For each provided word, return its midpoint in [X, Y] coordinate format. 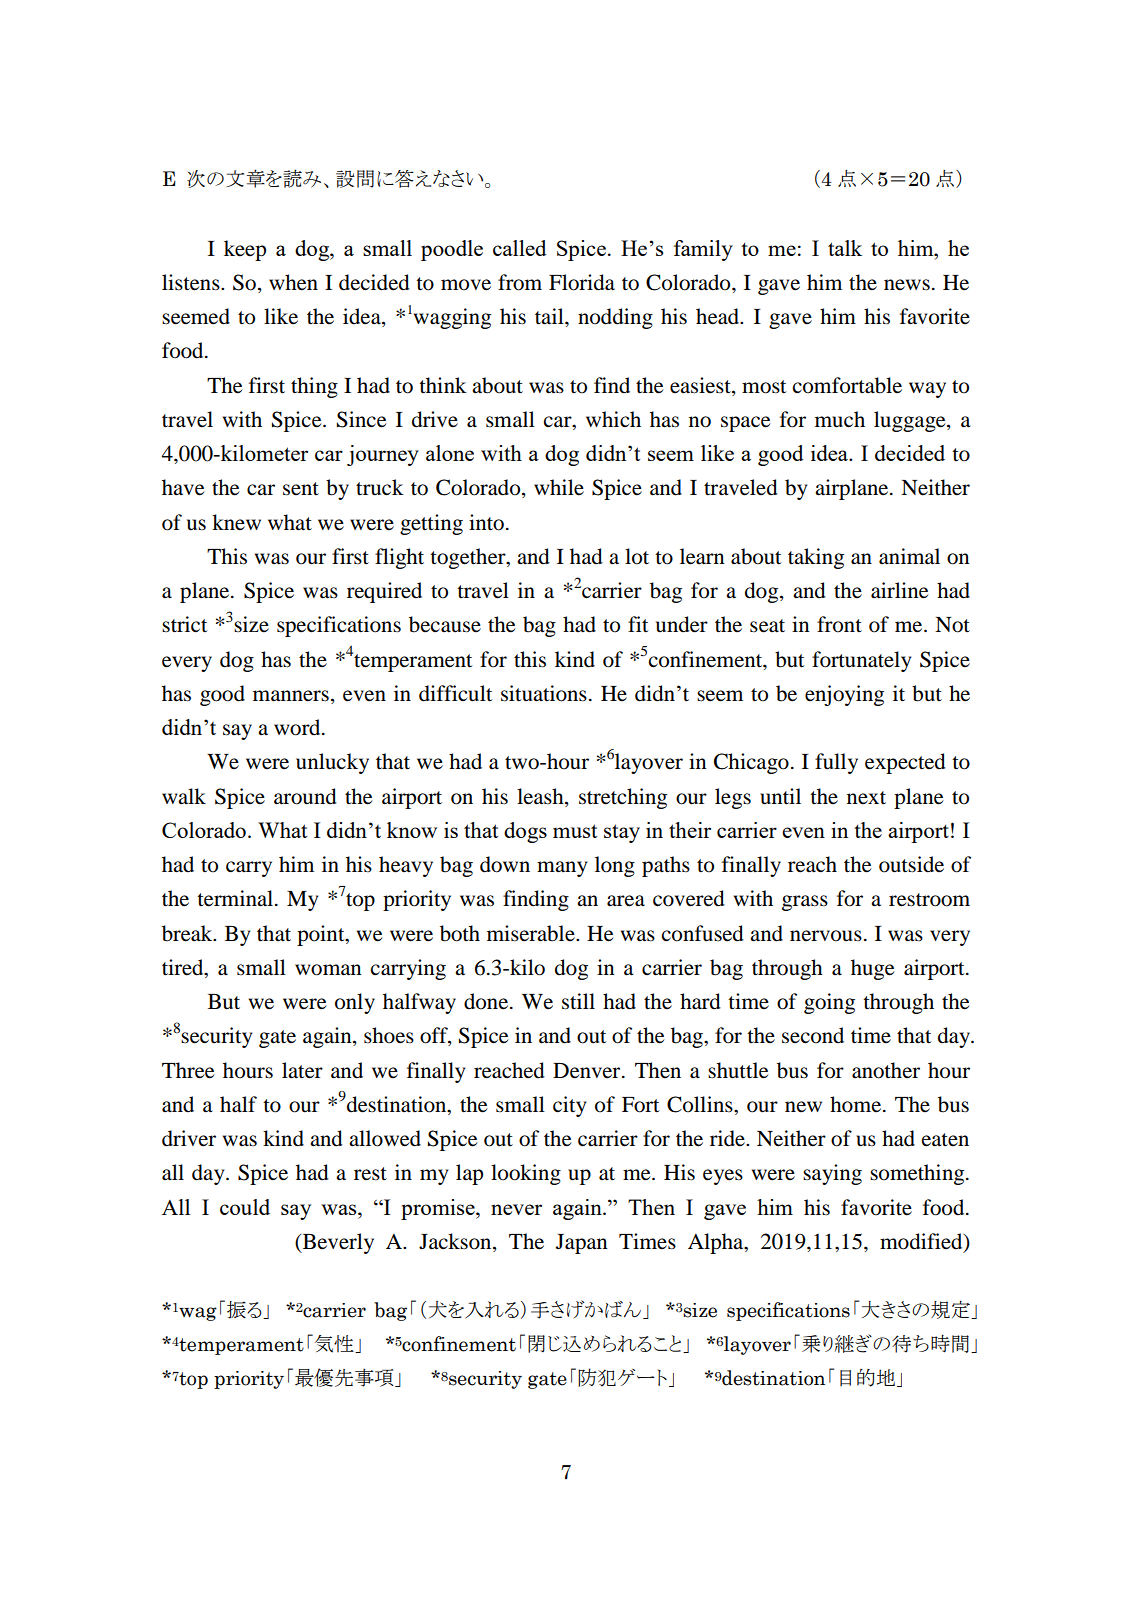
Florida [582, 282]
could [245, 1207]
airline [899, 590]
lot [637, 556]
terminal [236, 898]
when [293, 282]
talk [845, 248]
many [562, 869]
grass [805, 903]
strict [184, 624]
